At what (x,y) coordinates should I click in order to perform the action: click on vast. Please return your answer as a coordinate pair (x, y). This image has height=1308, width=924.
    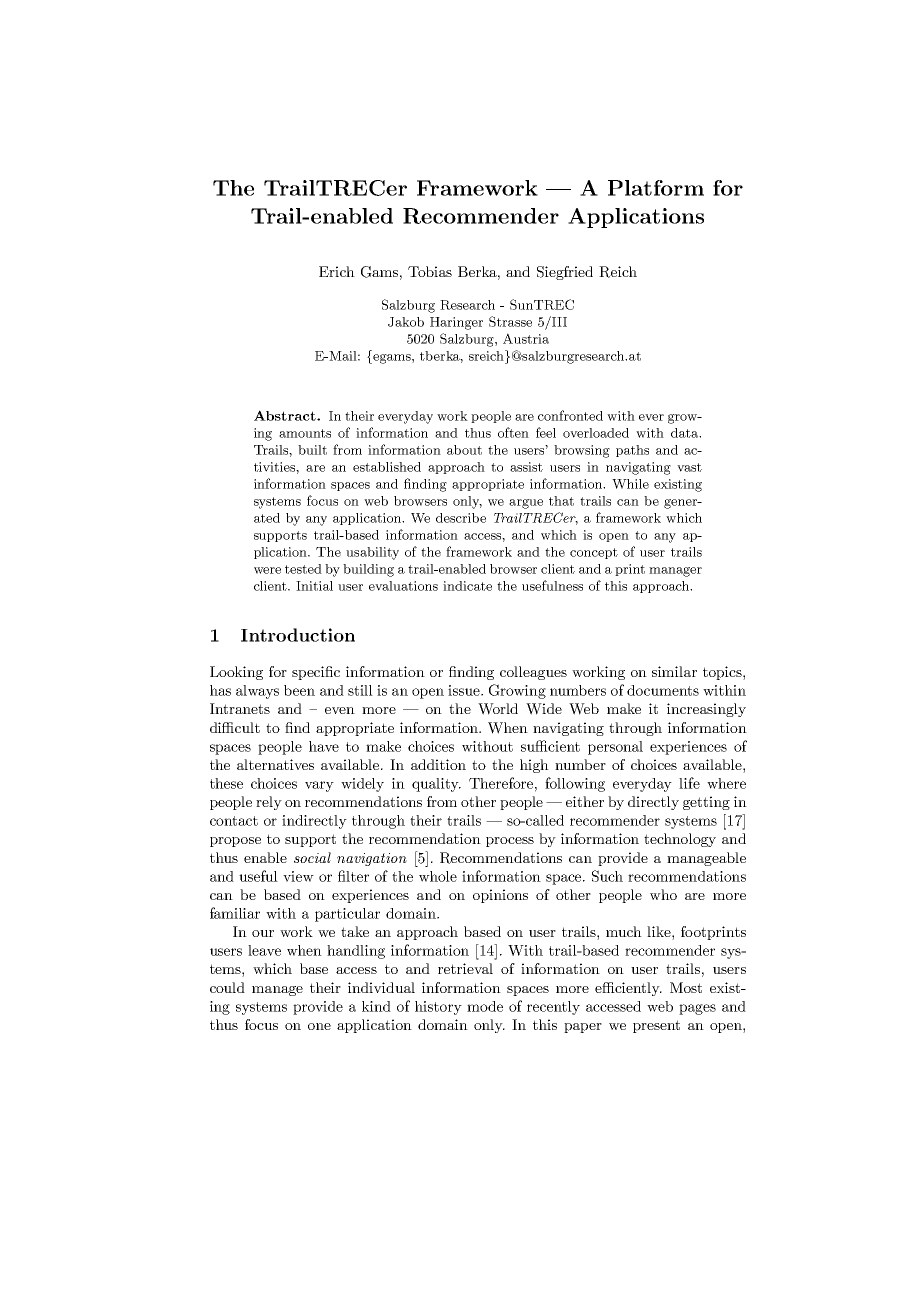
    Looking at the image, I should click on (689, 467).
